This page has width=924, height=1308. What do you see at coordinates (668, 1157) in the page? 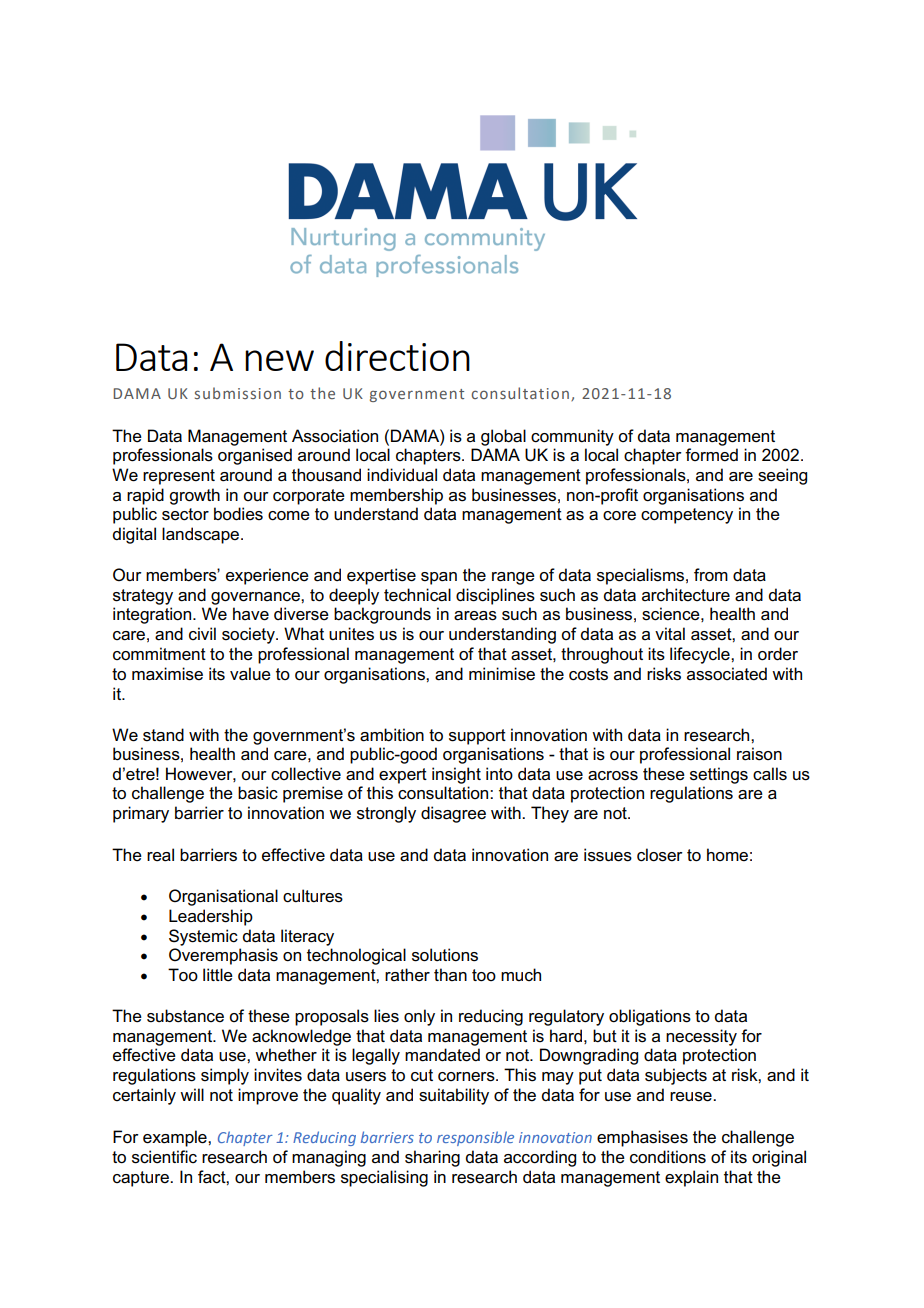
I see `conditions` at bounding box center [668, 1157].
